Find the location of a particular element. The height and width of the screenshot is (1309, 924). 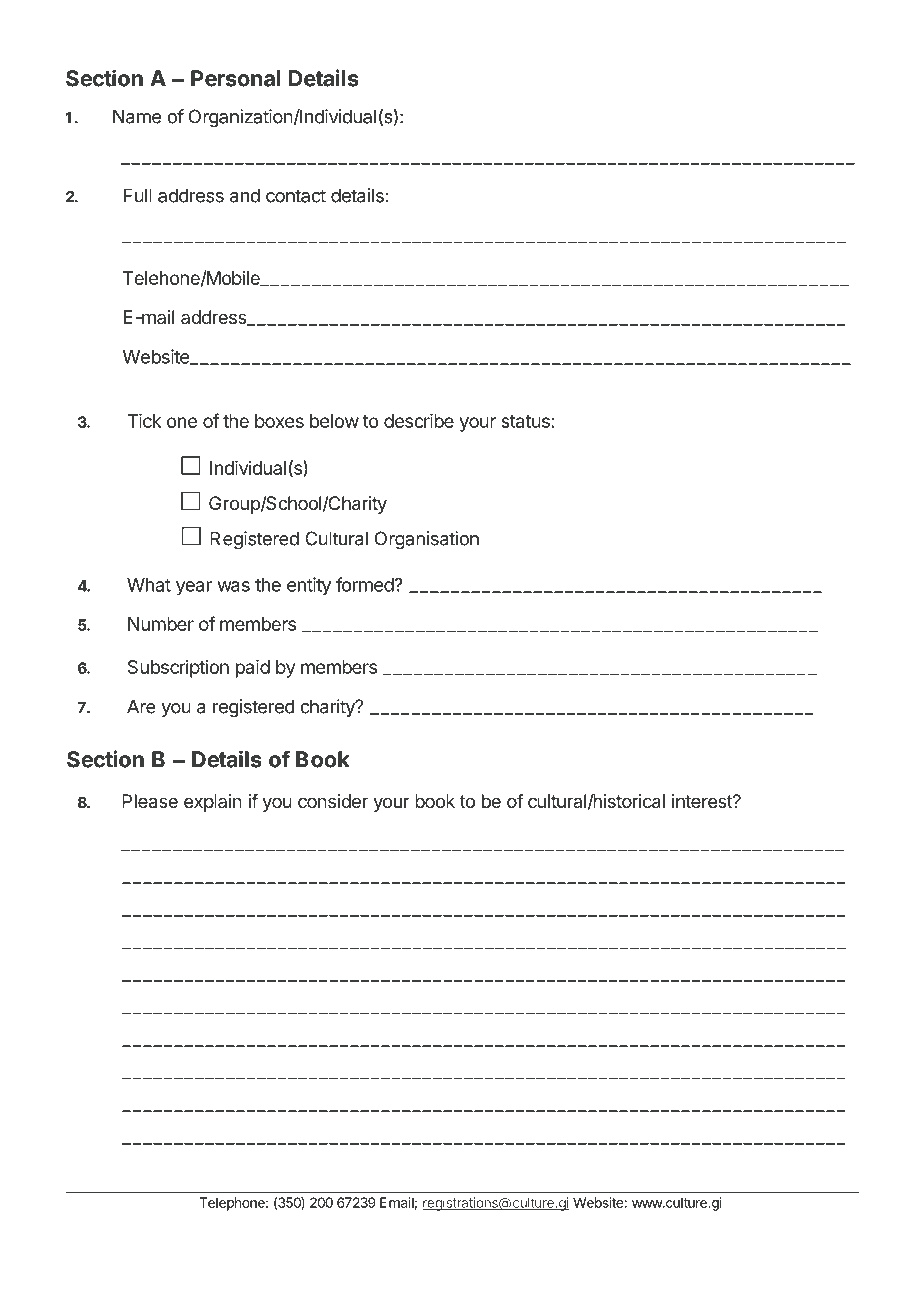

Tick is located at coordinates (144, 421).
